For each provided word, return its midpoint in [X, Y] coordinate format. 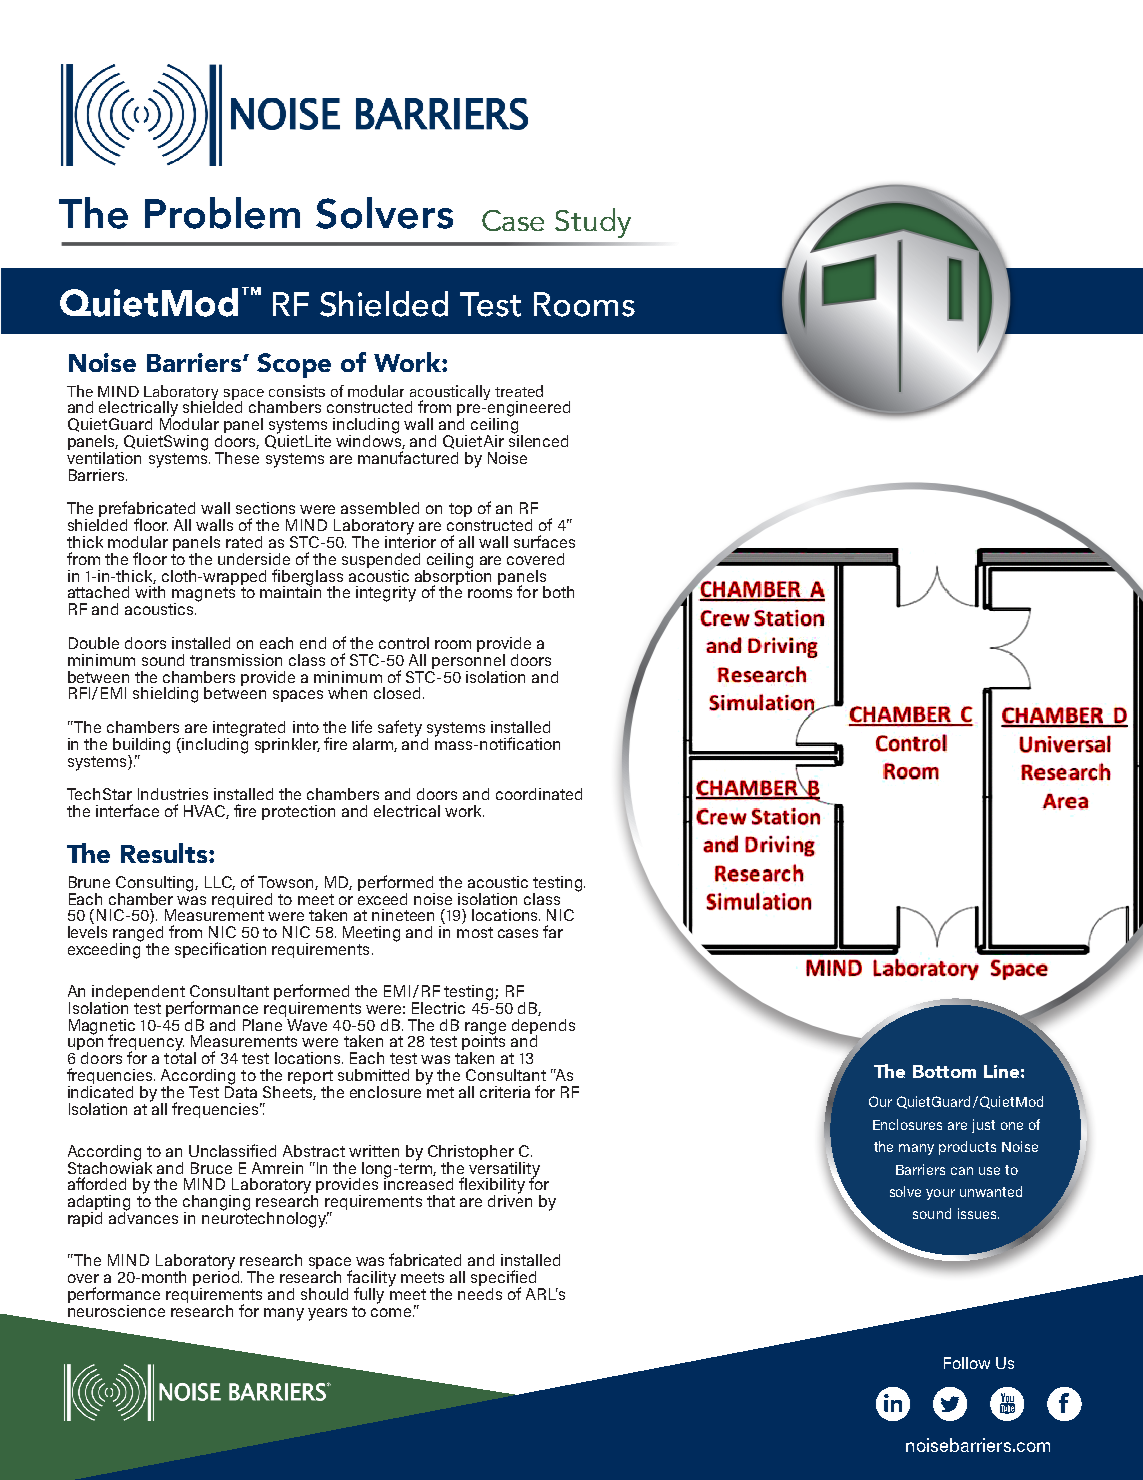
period [217, 1278]
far [553, 931]
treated [519, 391]
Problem [222, 213]
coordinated [539, 794]
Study [593, 223]
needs [480, 1292]
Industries [173, 794]
